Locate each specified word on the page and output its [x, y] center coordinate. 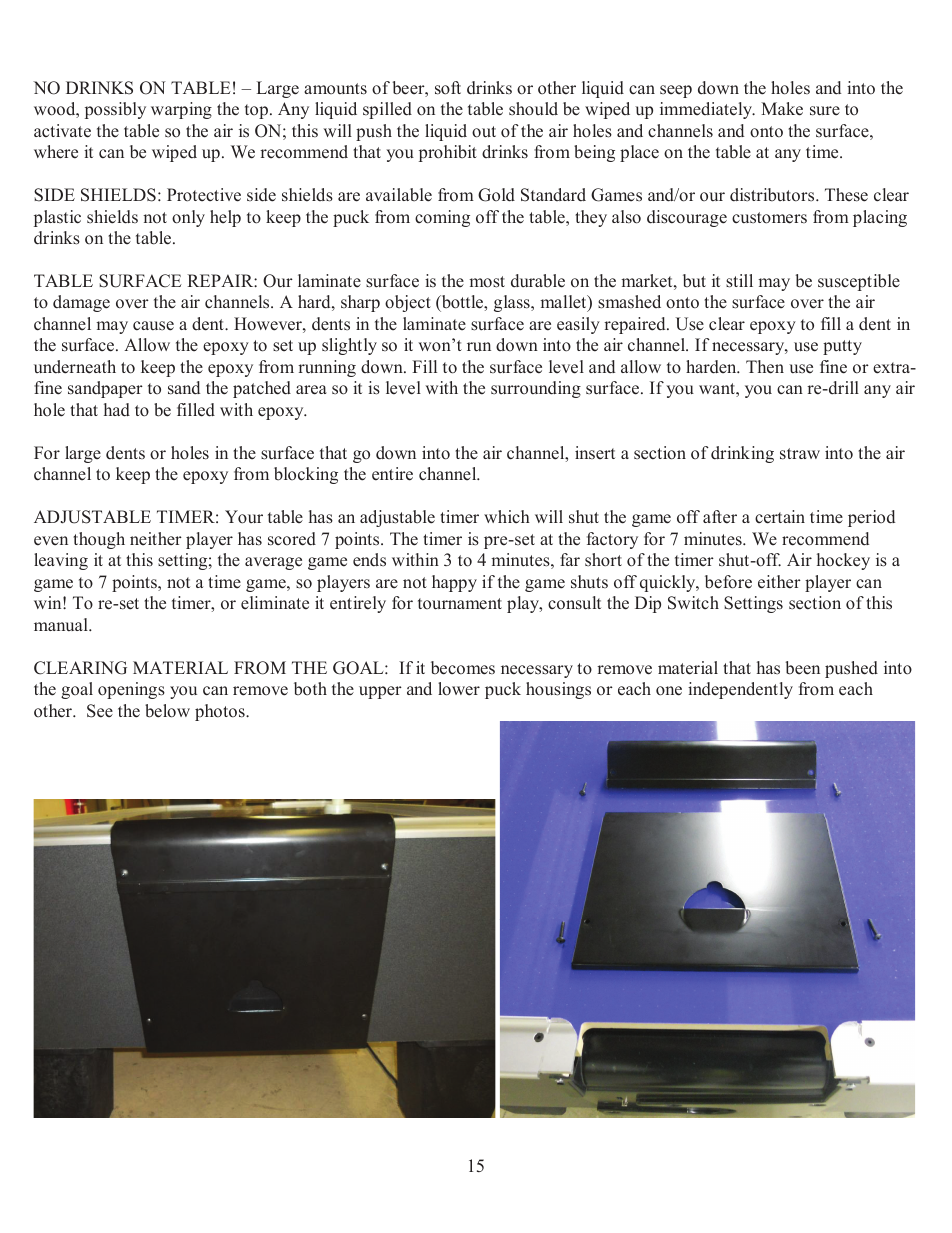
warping [181, 110]
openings [131, 690]
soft [448, 88]
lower [459, 689]
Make [782, 109]
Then [765, 367]
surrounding [536, 389]
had [117, 410]
